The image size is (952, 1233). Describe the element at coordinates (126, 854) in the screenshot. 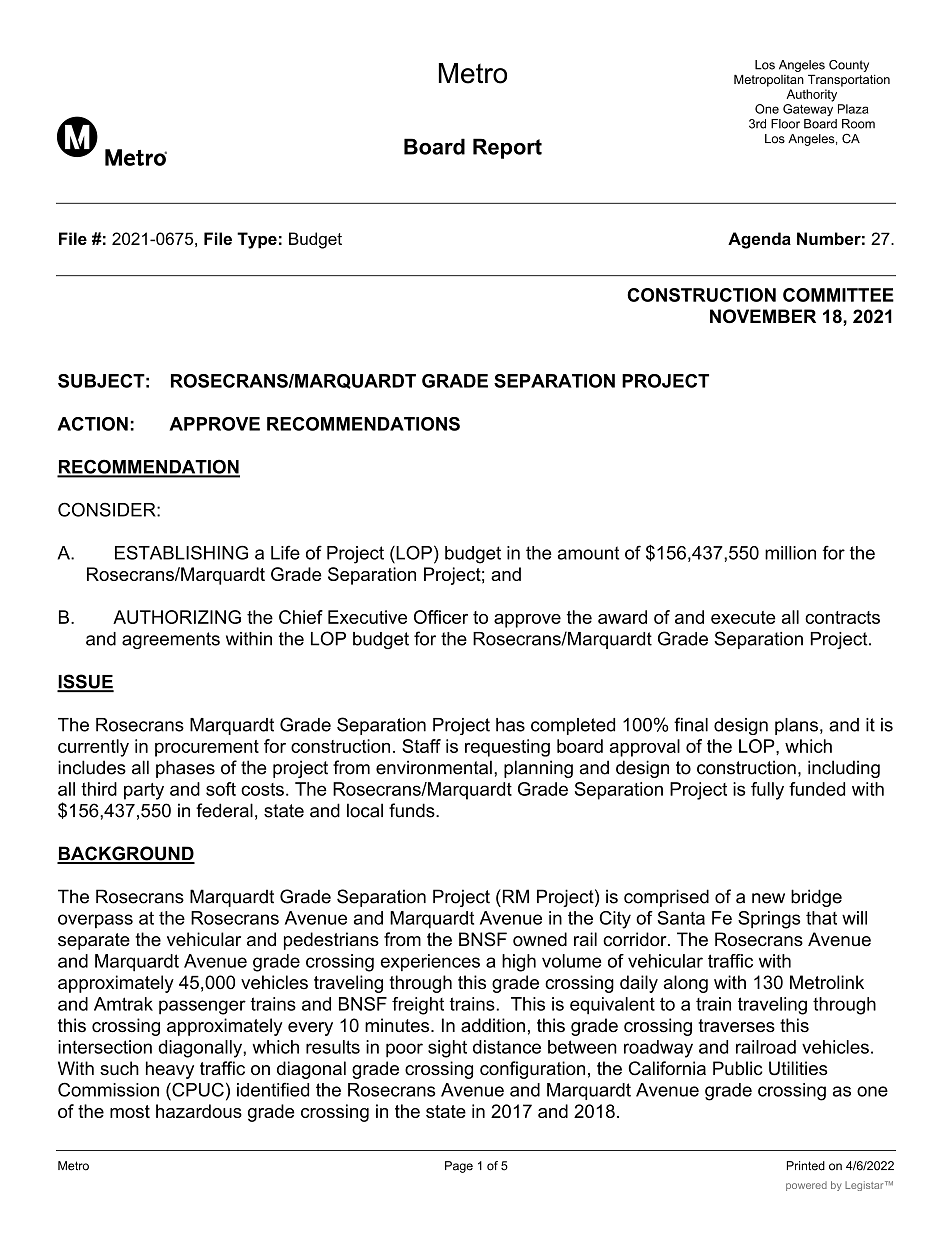

I see `BACKGROUND` at that location.
